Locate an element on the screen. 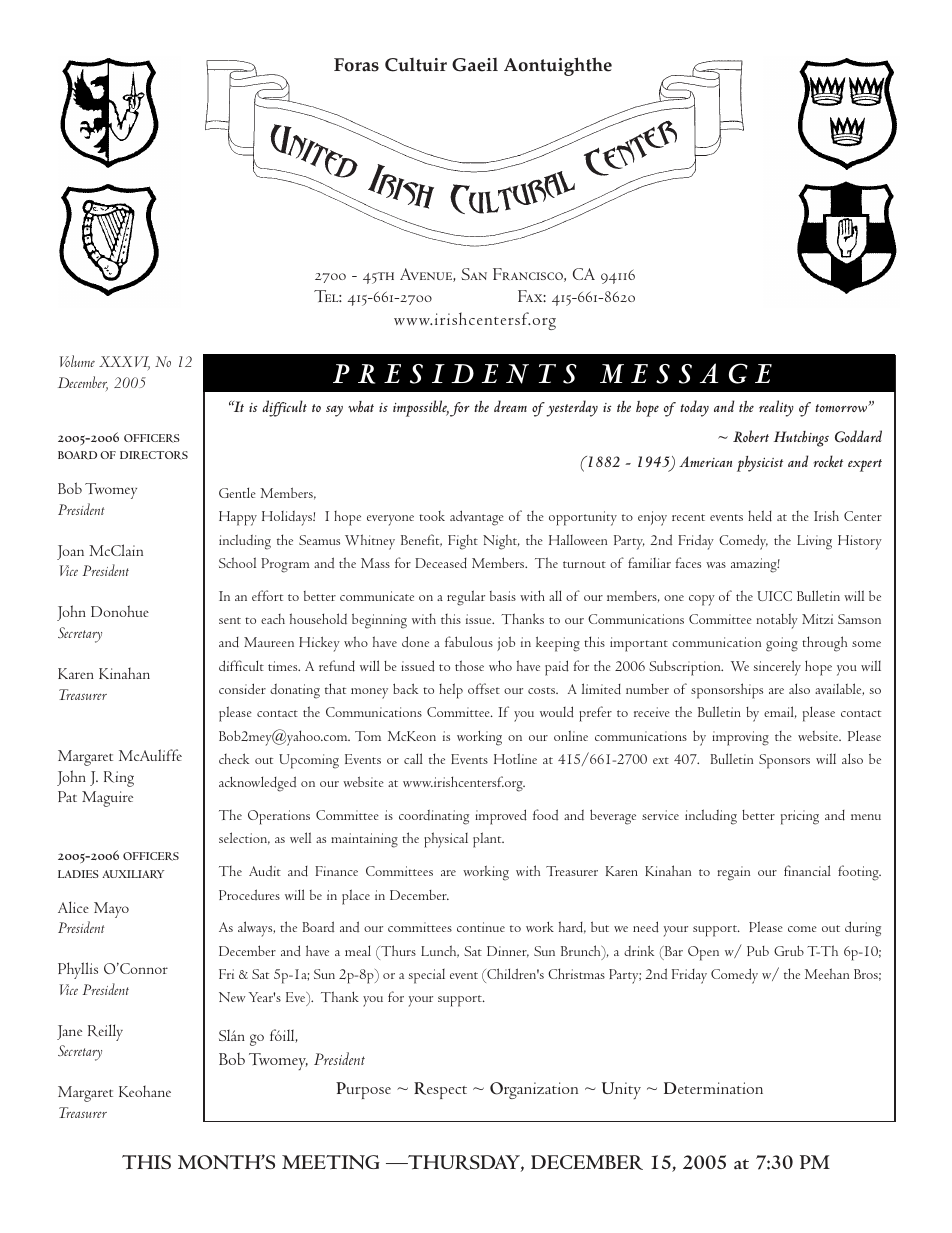 This screenshot has height=1233, width=952. Keohane is located at coordinates (145, 1091).
